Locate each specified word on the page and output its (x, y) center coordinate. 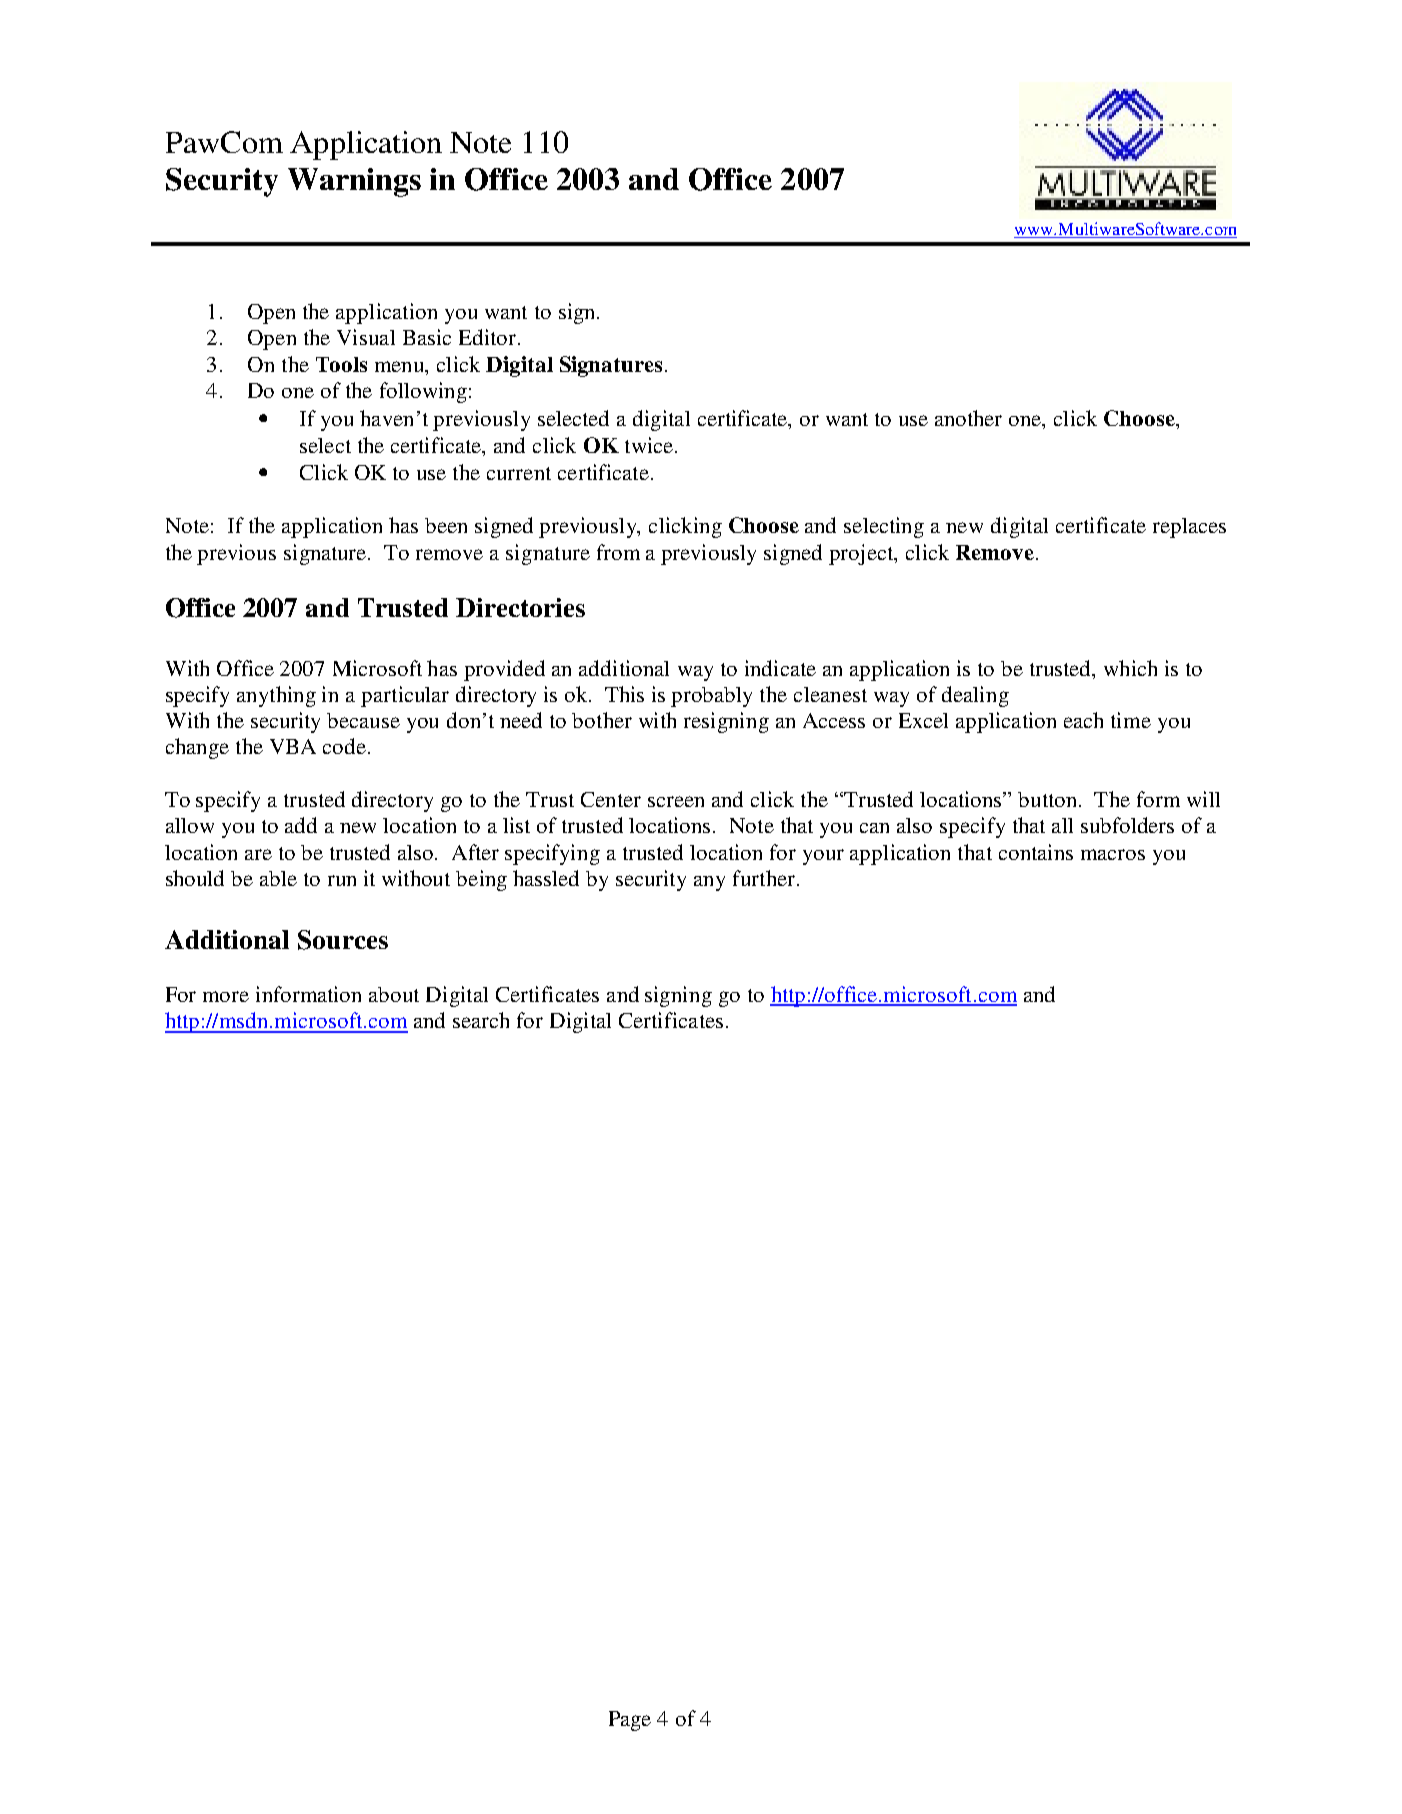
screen (676, 801)
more (226, 996)
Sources (343, 940)
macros (1113, 854)
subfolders (1127, 825)
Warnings (354, 182)
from (618, 552)
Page (630, 1721)
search (481, 1020)
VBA (293, 746)
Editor (487, 337)
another (968, 418)
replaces (1189, 528)
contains (1036, 852)
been (446, 525)
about (394, 994)
